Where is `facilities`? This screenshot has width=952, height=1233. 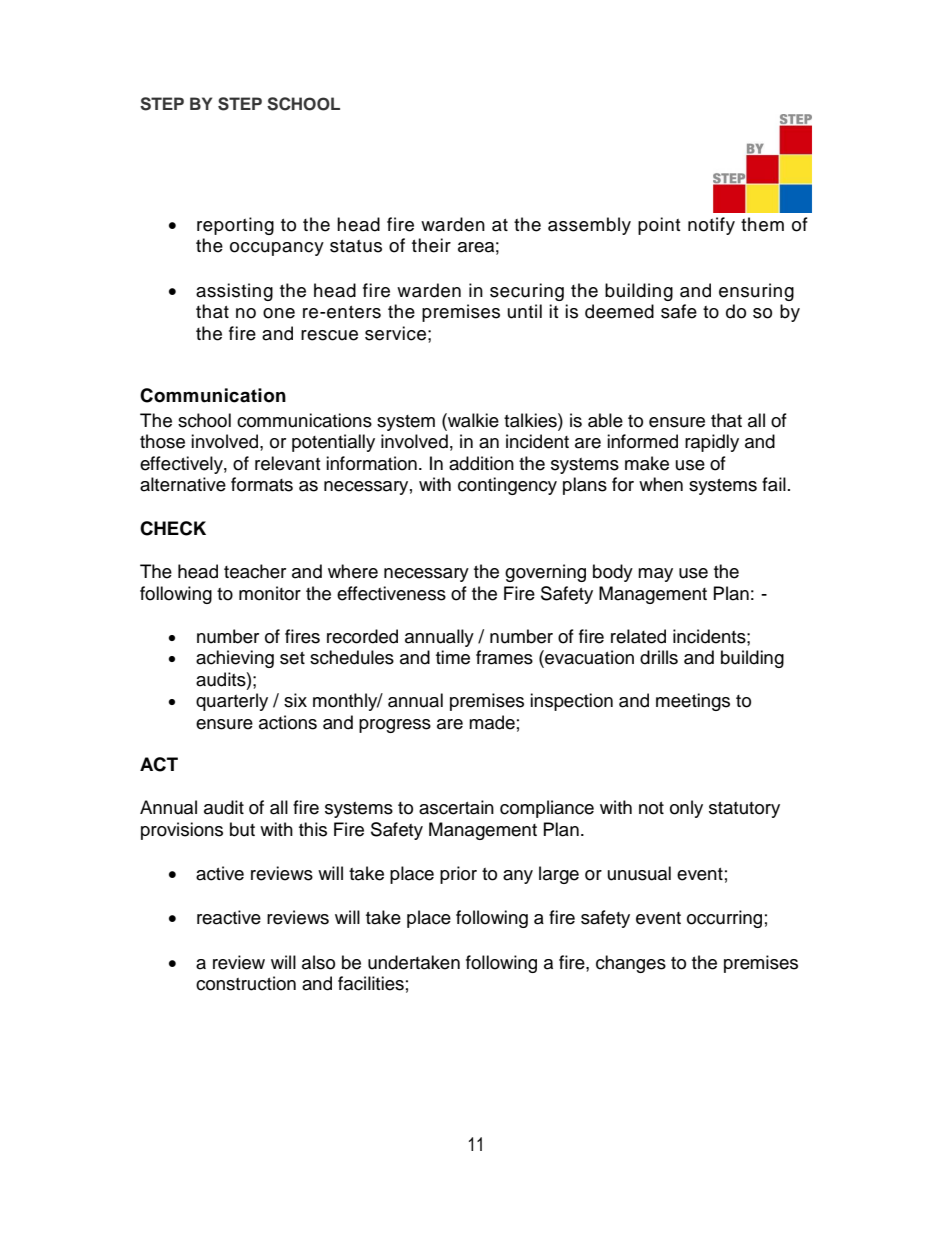 facilities is located at coordinates (371, 983).
